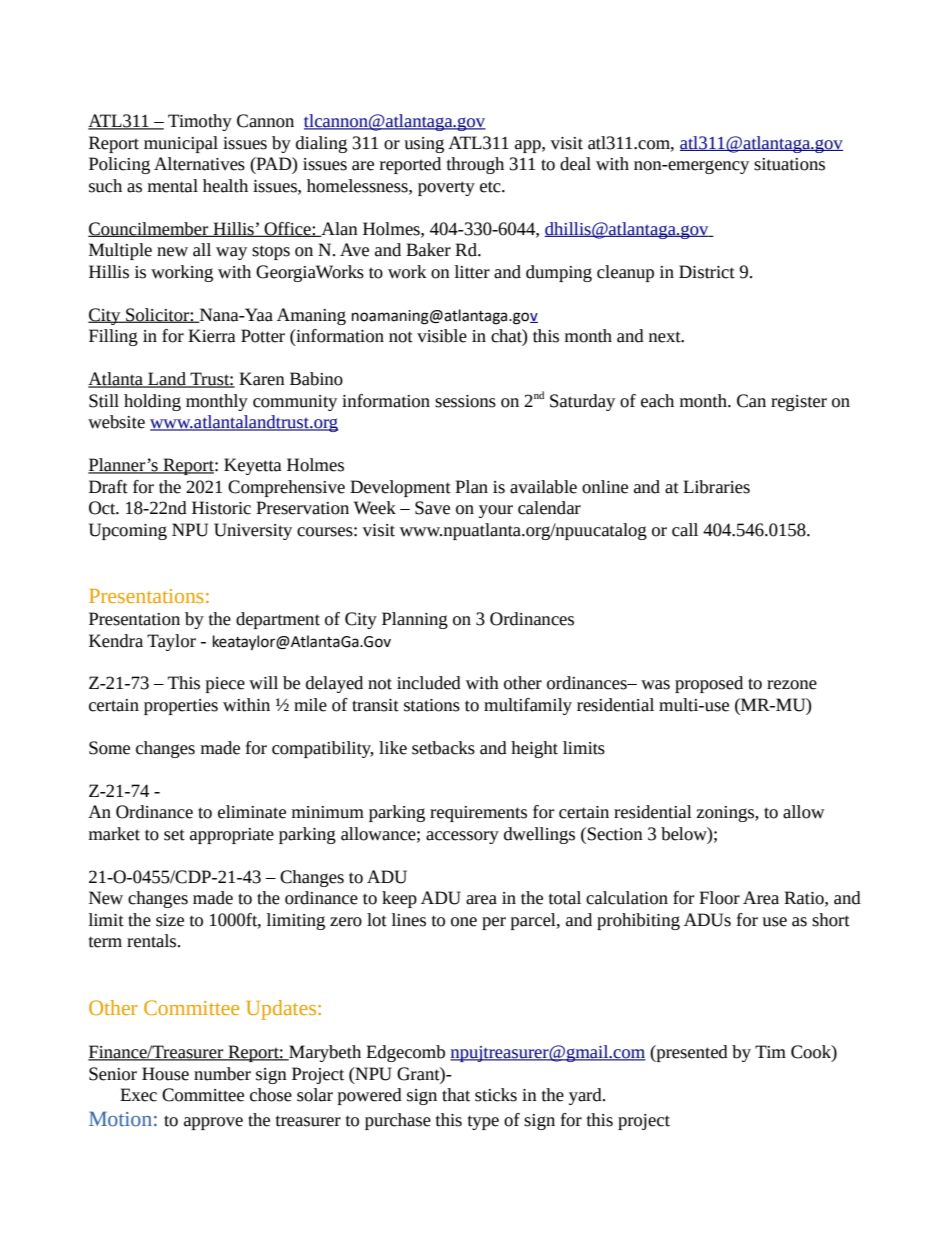 The image size is (952, 1233). I want to click on register, so click(799, 403).
